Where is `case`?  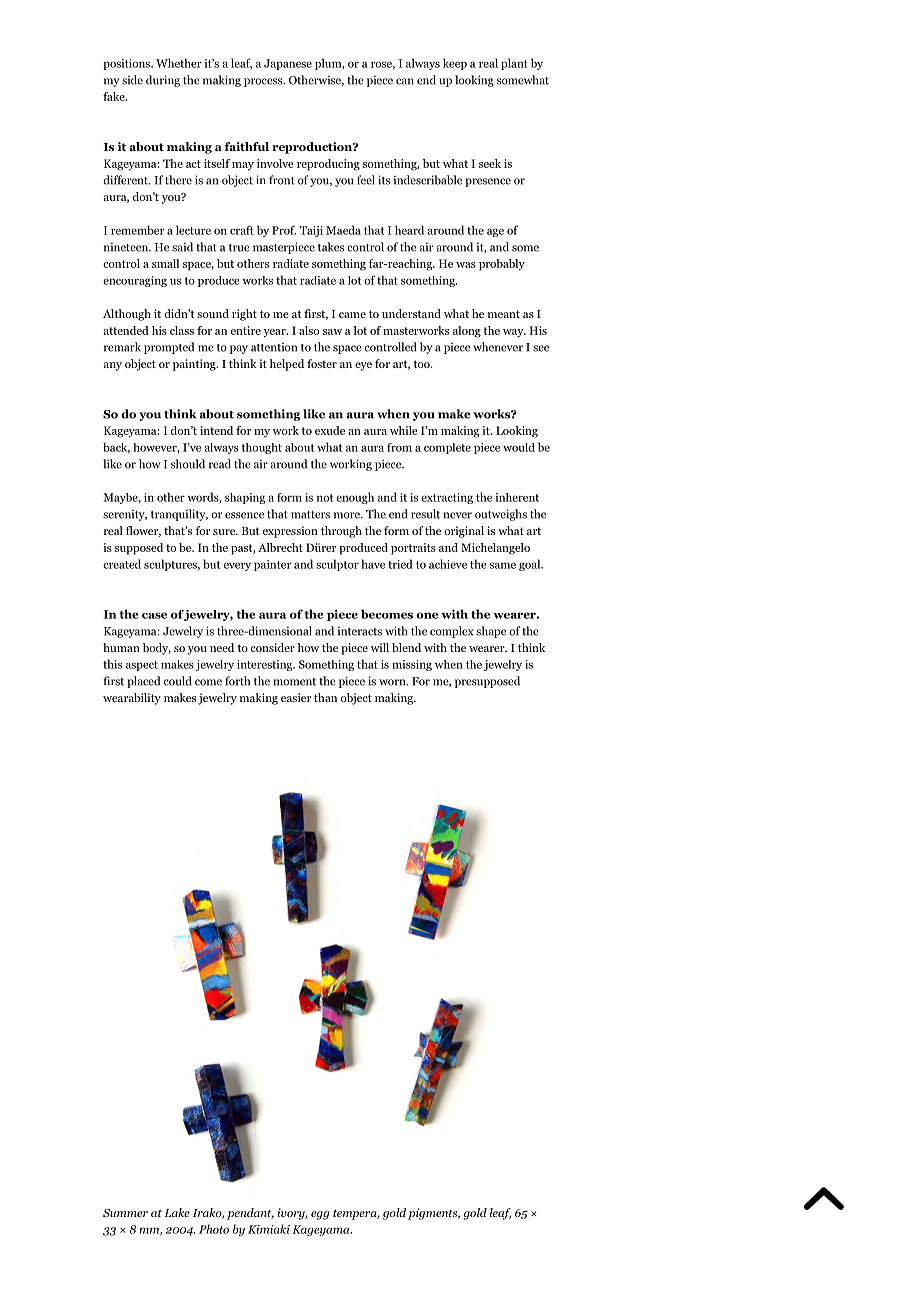 case is located at coordinates (154, 615).
